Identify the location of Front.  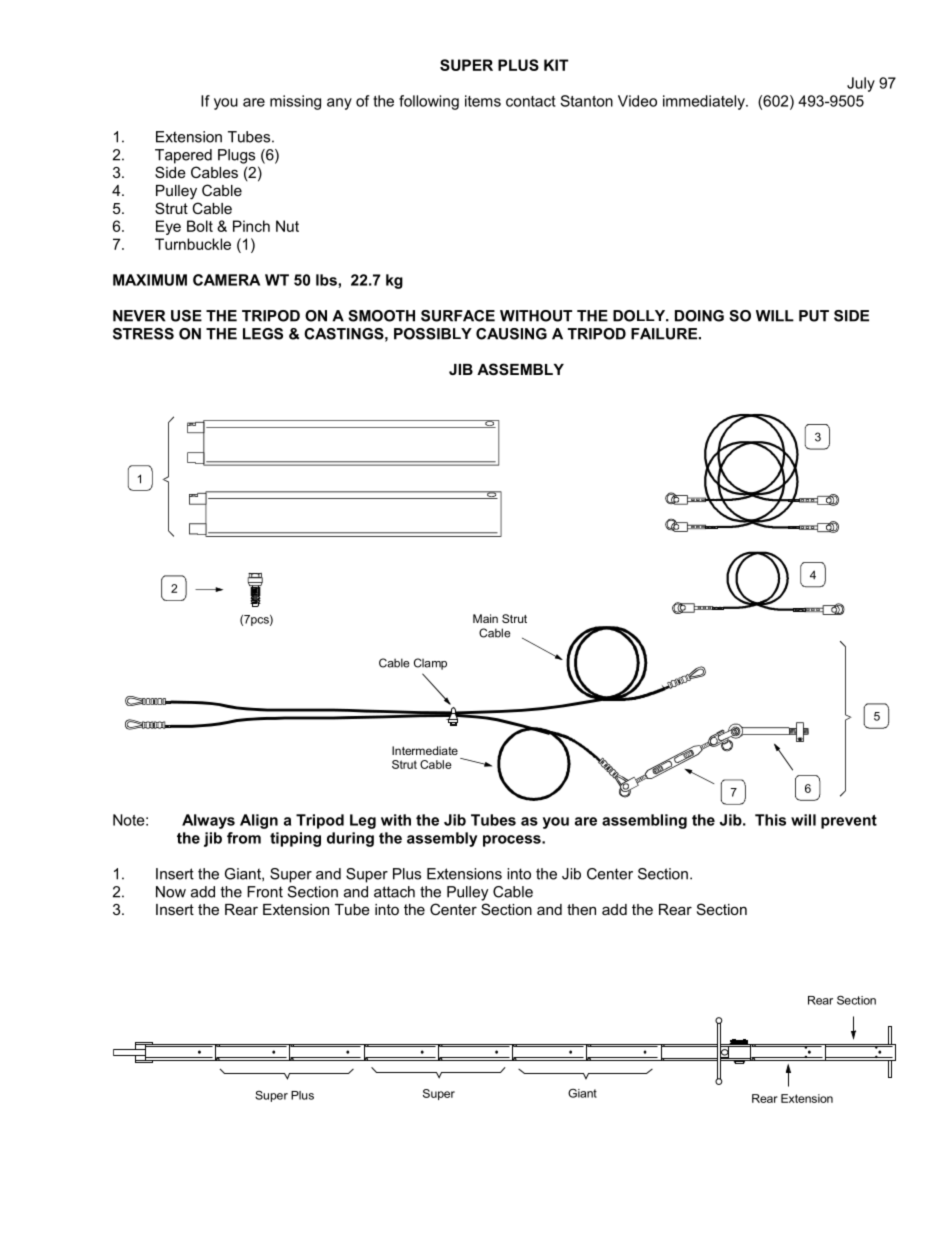
(265, 892).
